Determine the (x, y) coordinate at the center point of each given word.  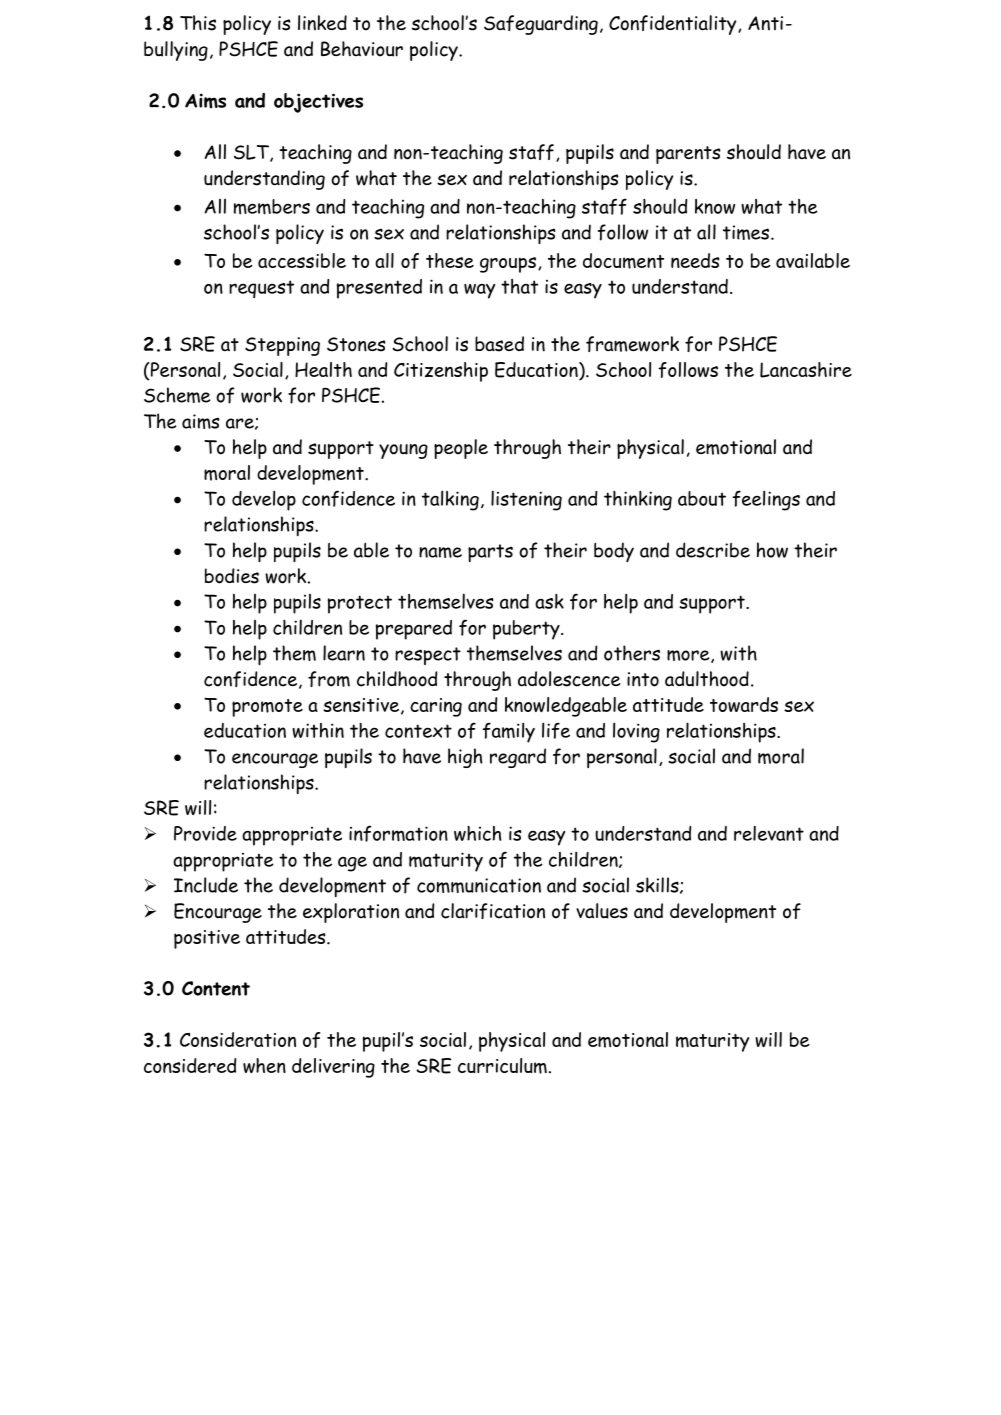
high (465, 758)
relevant (769, 833)
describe (713, 550)
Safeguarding (541, 25)
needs (695, 260)
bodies (232, 576)
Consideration (238, 1039)
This (198, 23)
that (519, 286)
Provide (205, 833)
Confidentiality (674, 25)
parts (490, 553)
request (261, 289)
